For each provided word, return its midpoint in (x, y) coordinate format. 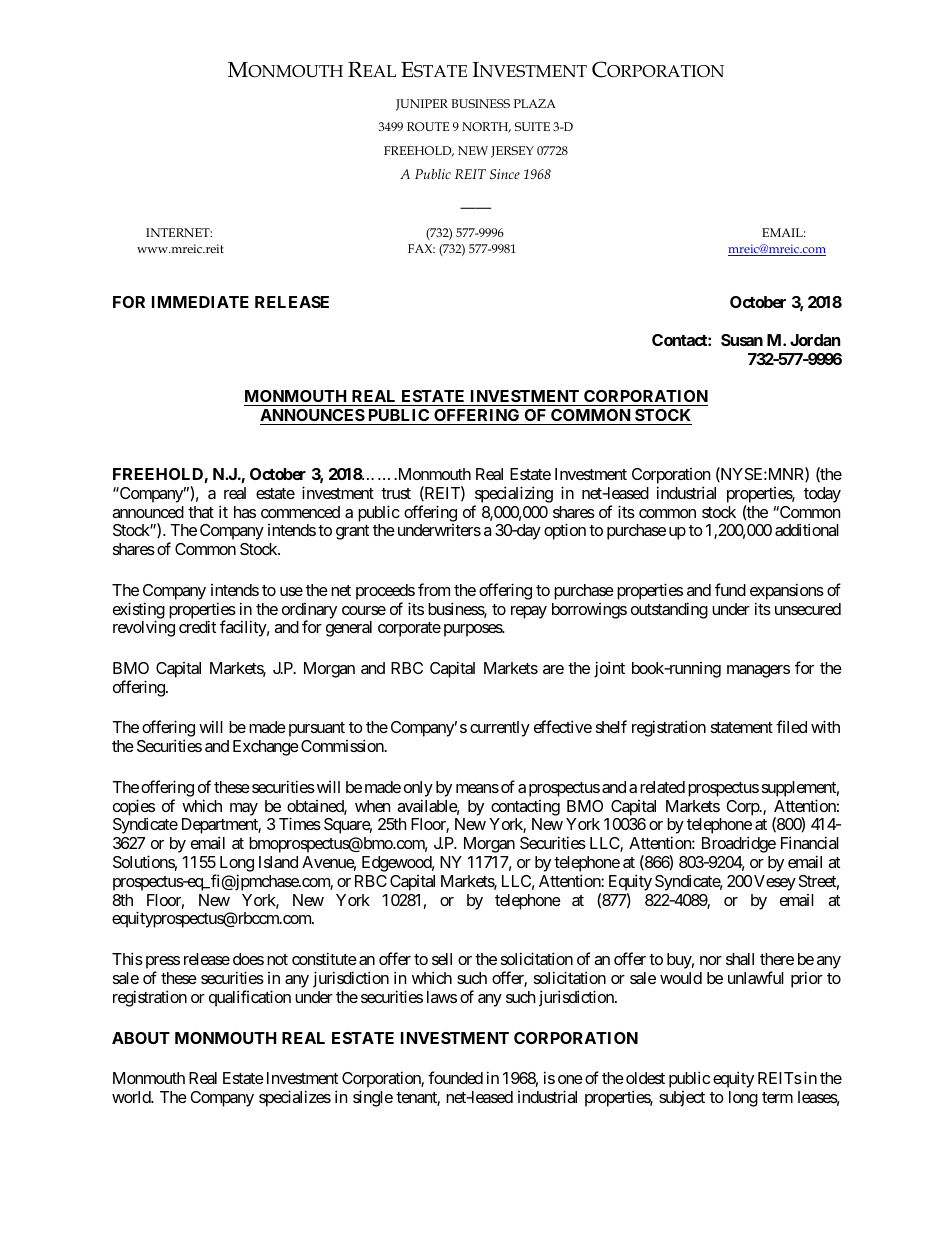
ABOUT (141, 1038)
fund (730, 589)
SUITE (532, 126)
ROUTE (428, 126)
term (777, 1097)
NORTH (486, 127)
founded (455, 1077)
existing (139, 611)
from (434, 589)
